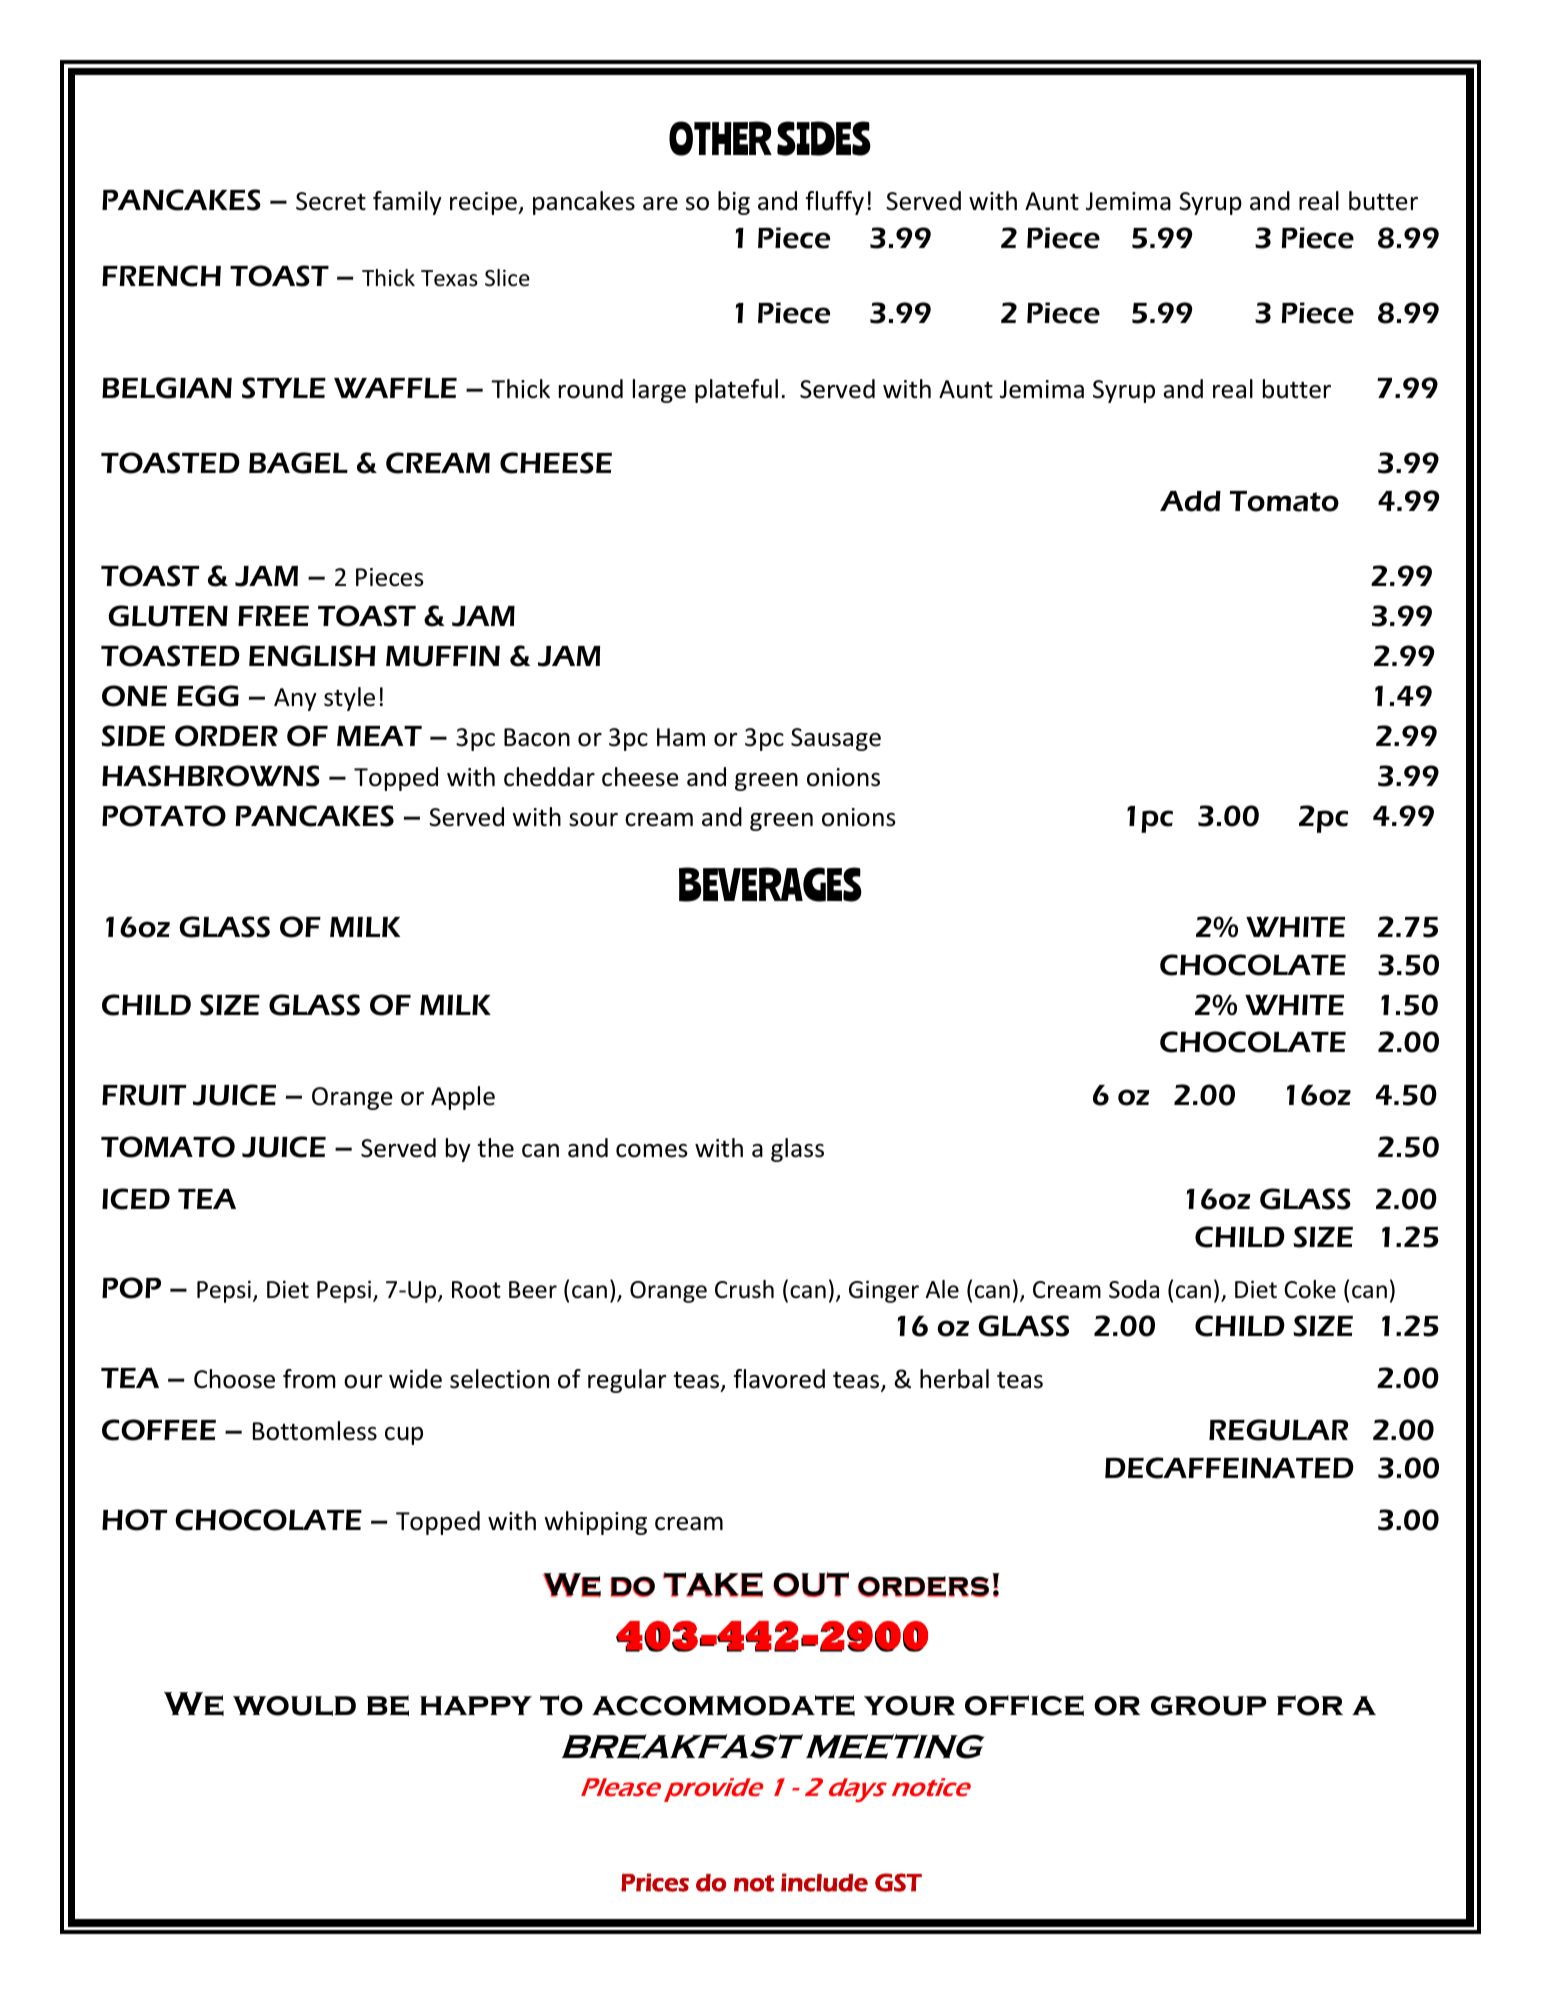 The height and width of the document is (1994, 1541). Describe the element at coordinates (734, 203) in the document. I see `big` at that location.
